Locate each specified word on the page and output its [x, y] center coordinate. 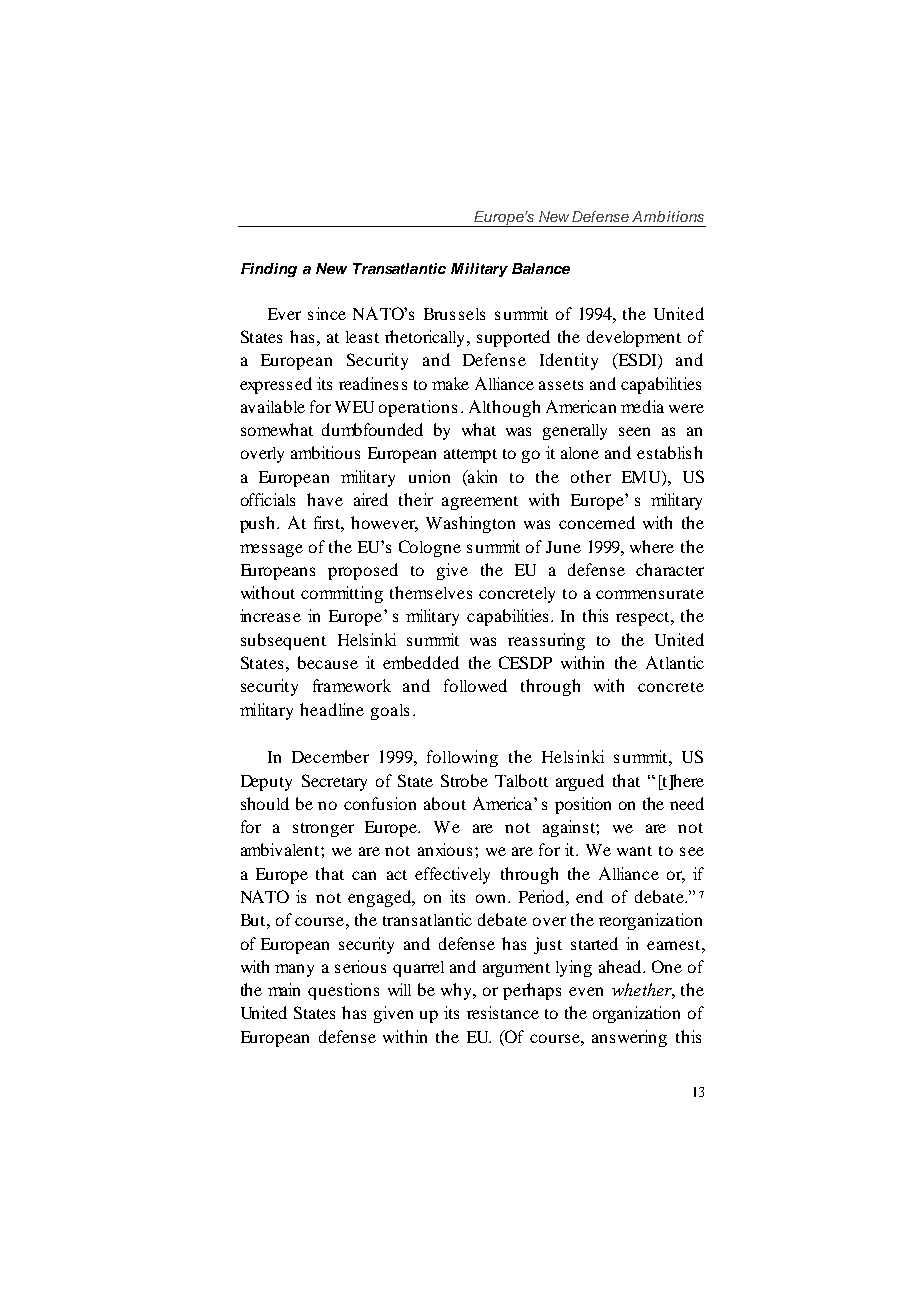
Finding [269, 270]
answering [629, 1038]
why [458, 991]
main [284, 989]
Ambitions [668, 216]
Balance [541, 268]
